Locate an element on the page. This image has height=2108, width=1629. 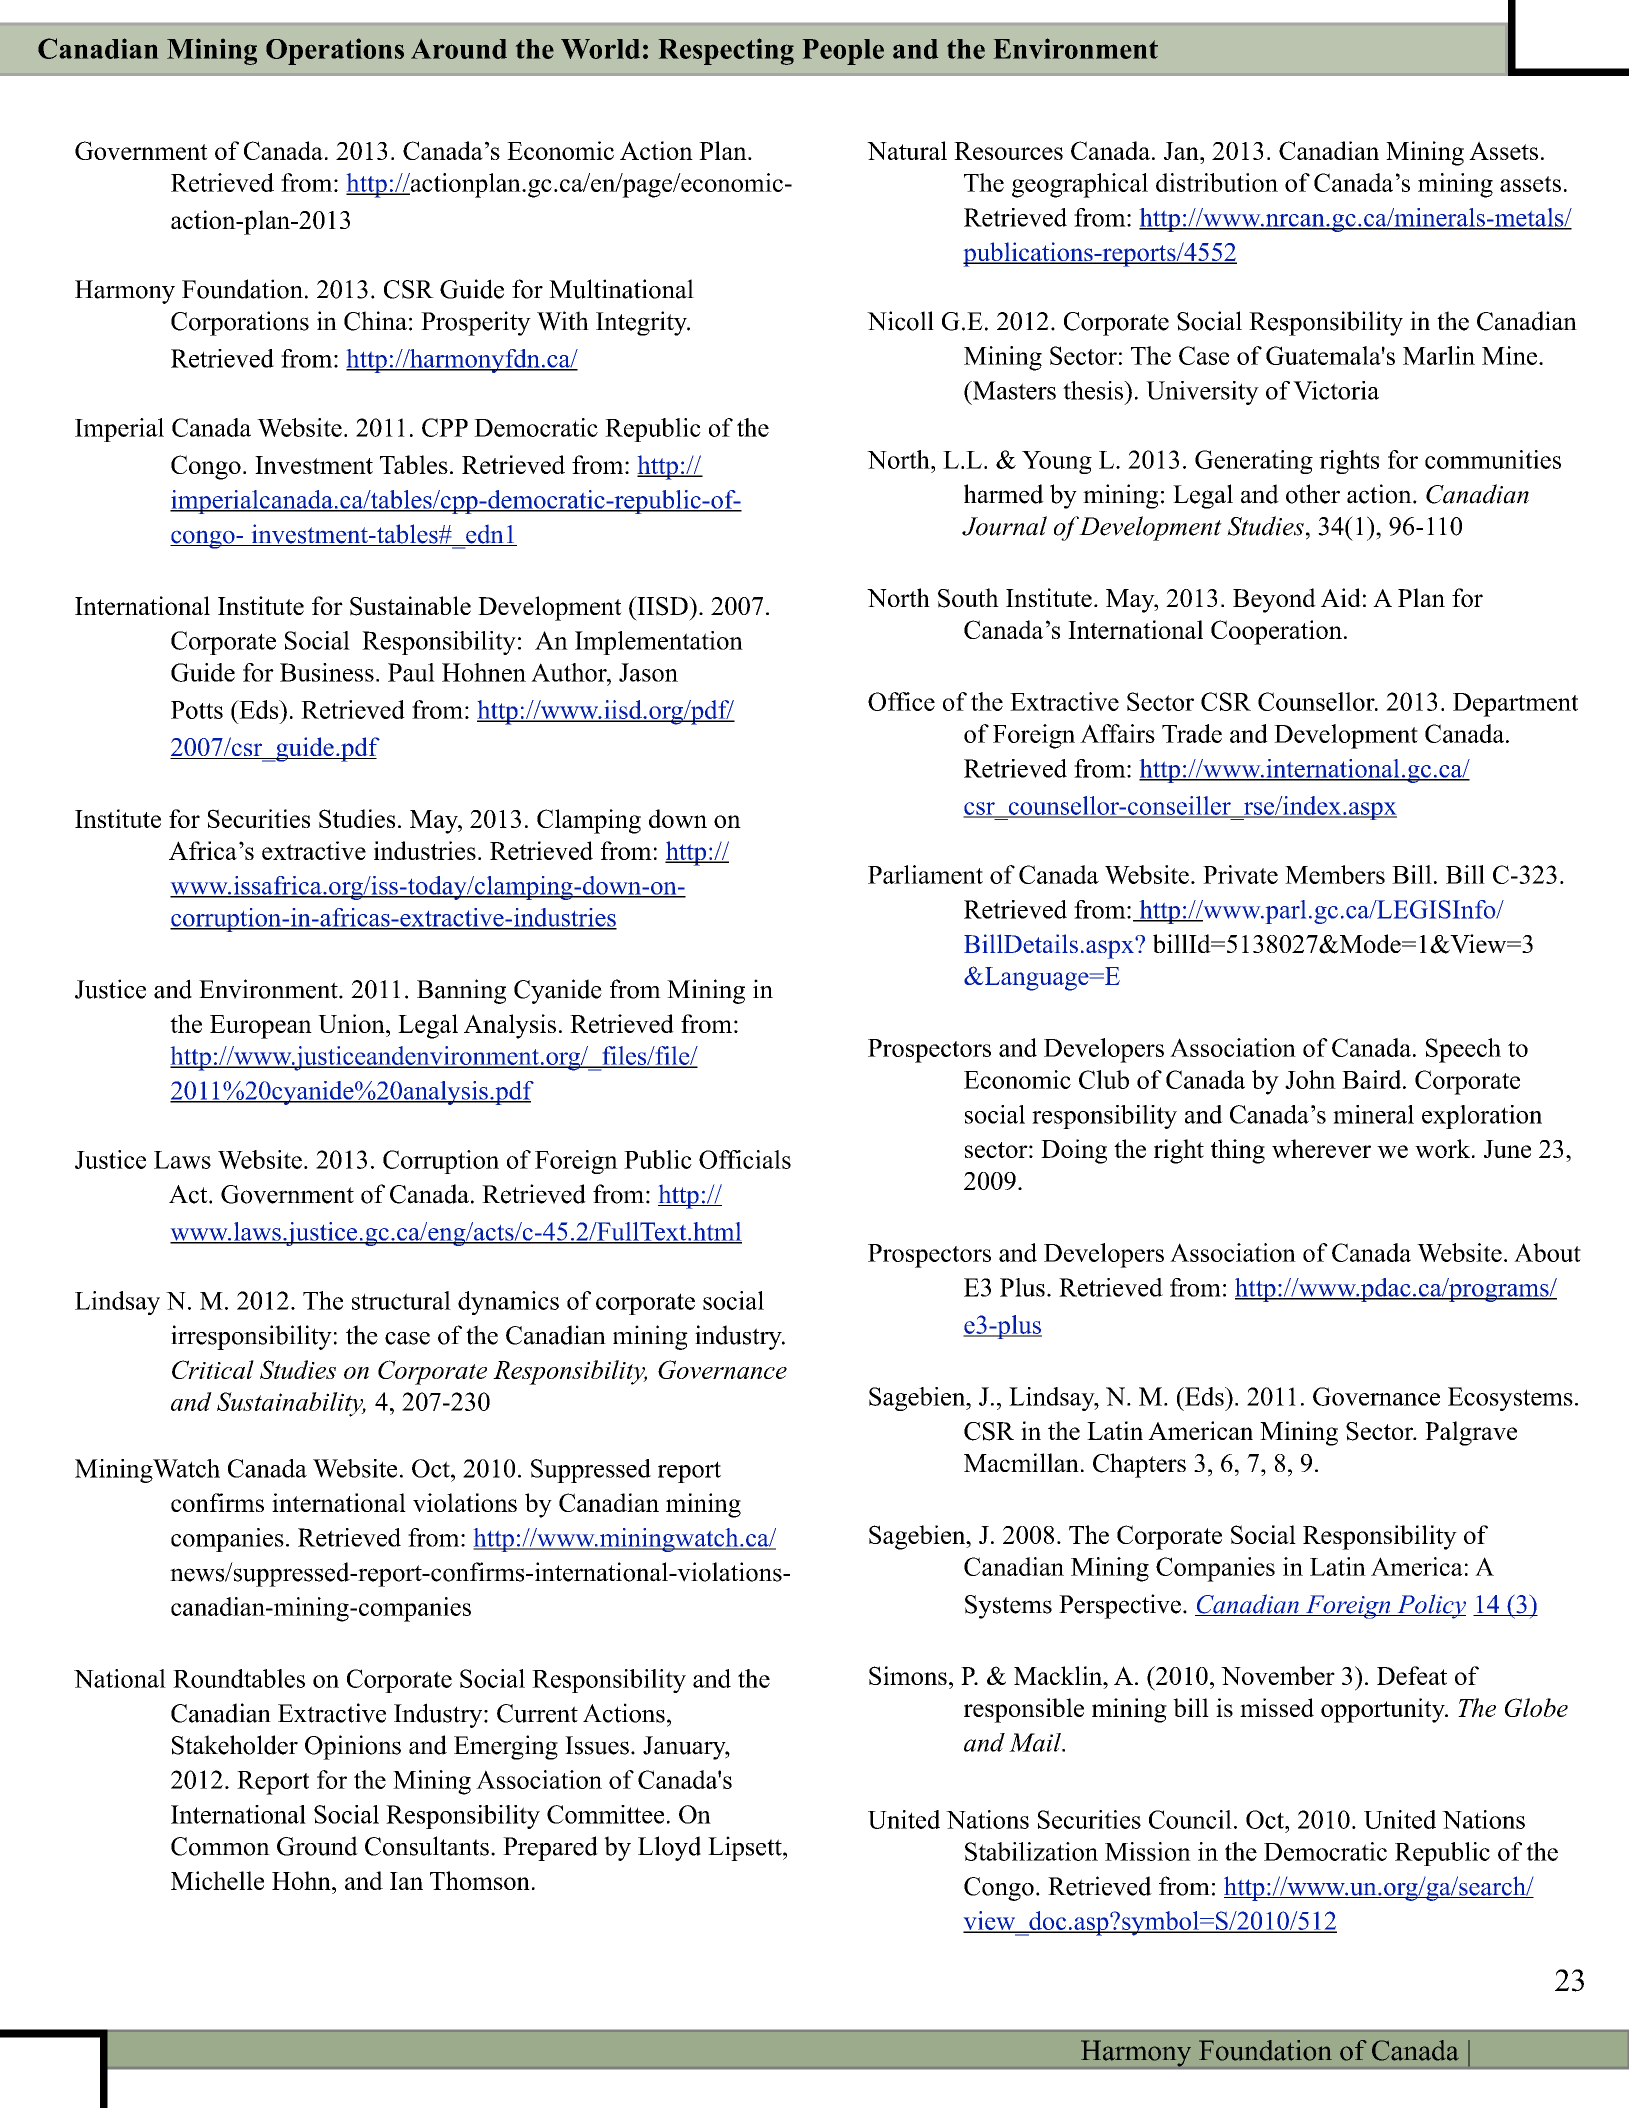
opportunity is located at coordinates (1384, 1710).
